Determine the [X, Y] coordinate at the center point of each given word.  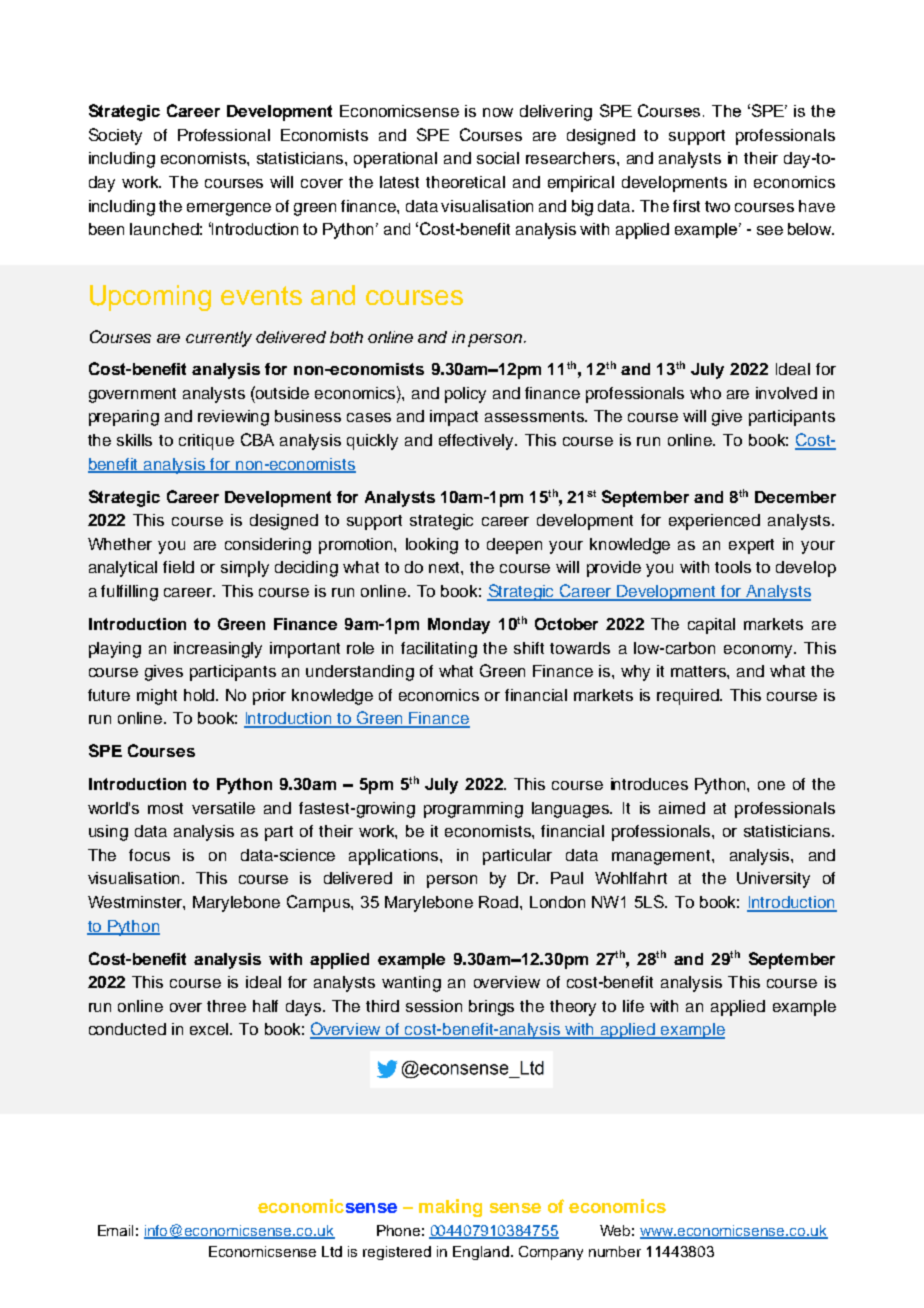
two [717, 206]
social [498, 158]
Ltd [332, 1251]
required [689, 697]
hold [200, 695]
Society [115, 136]
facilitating [439, 650]
